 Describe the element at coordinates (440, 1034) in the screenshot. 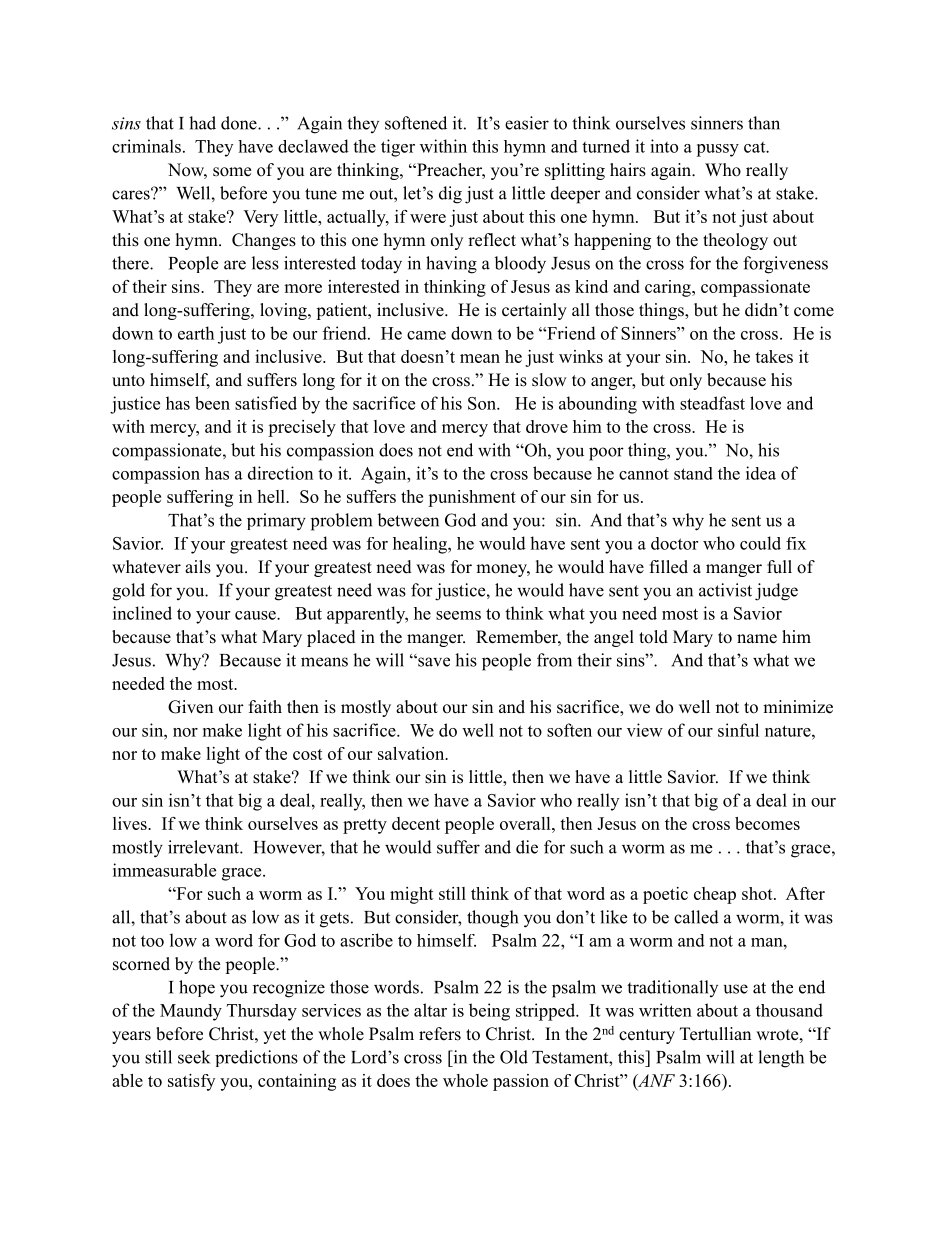

I see `refers` at that location.
